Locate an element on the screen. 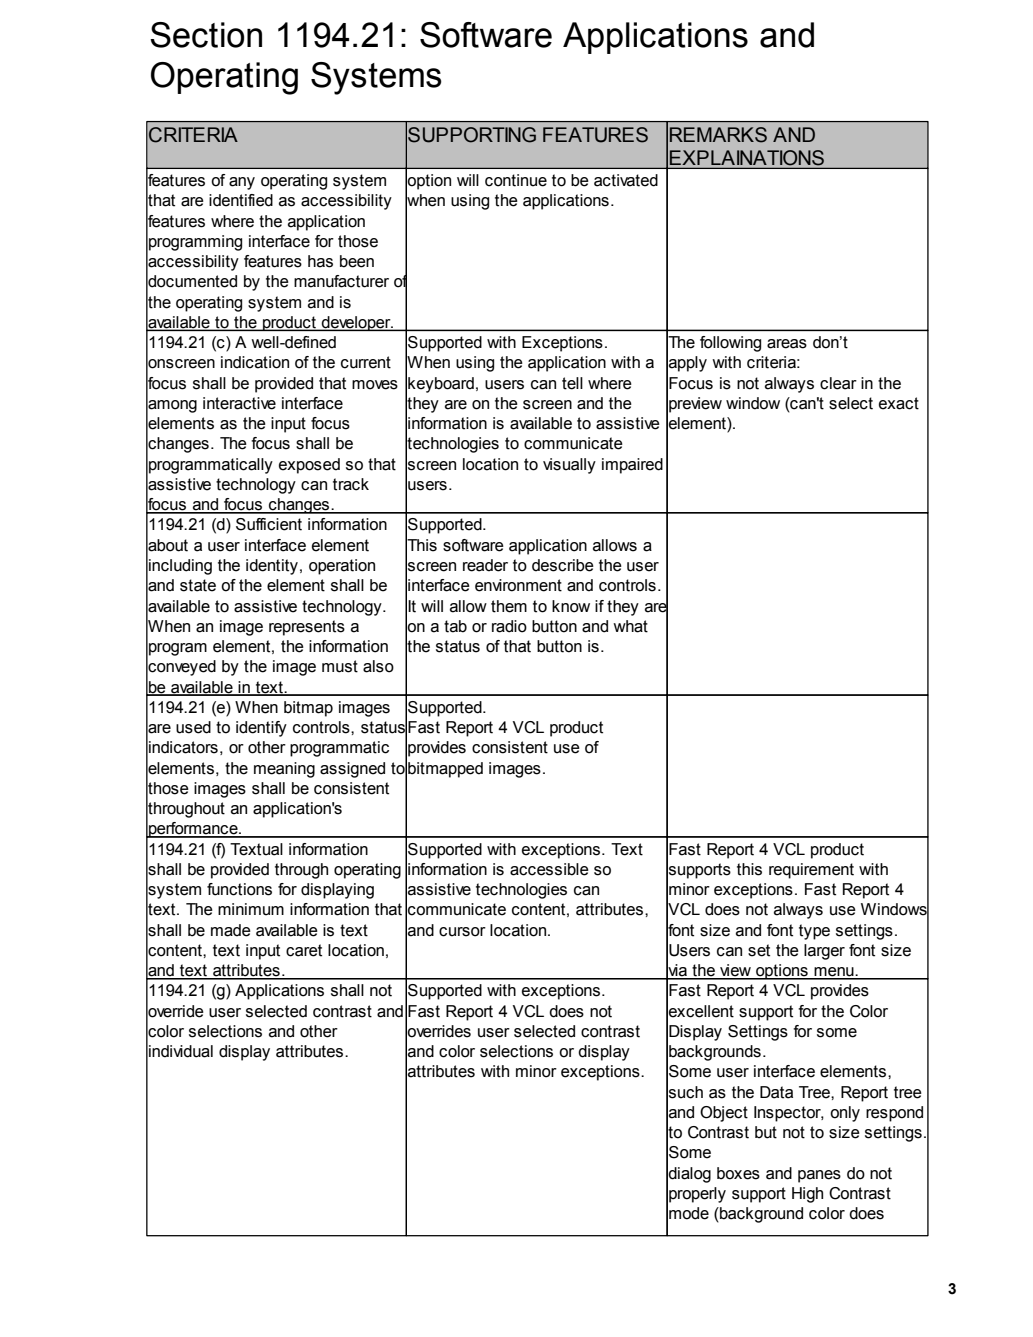 The width and height of the screenshot is (1033, 1337). know is located at coordinates (571, 606).
